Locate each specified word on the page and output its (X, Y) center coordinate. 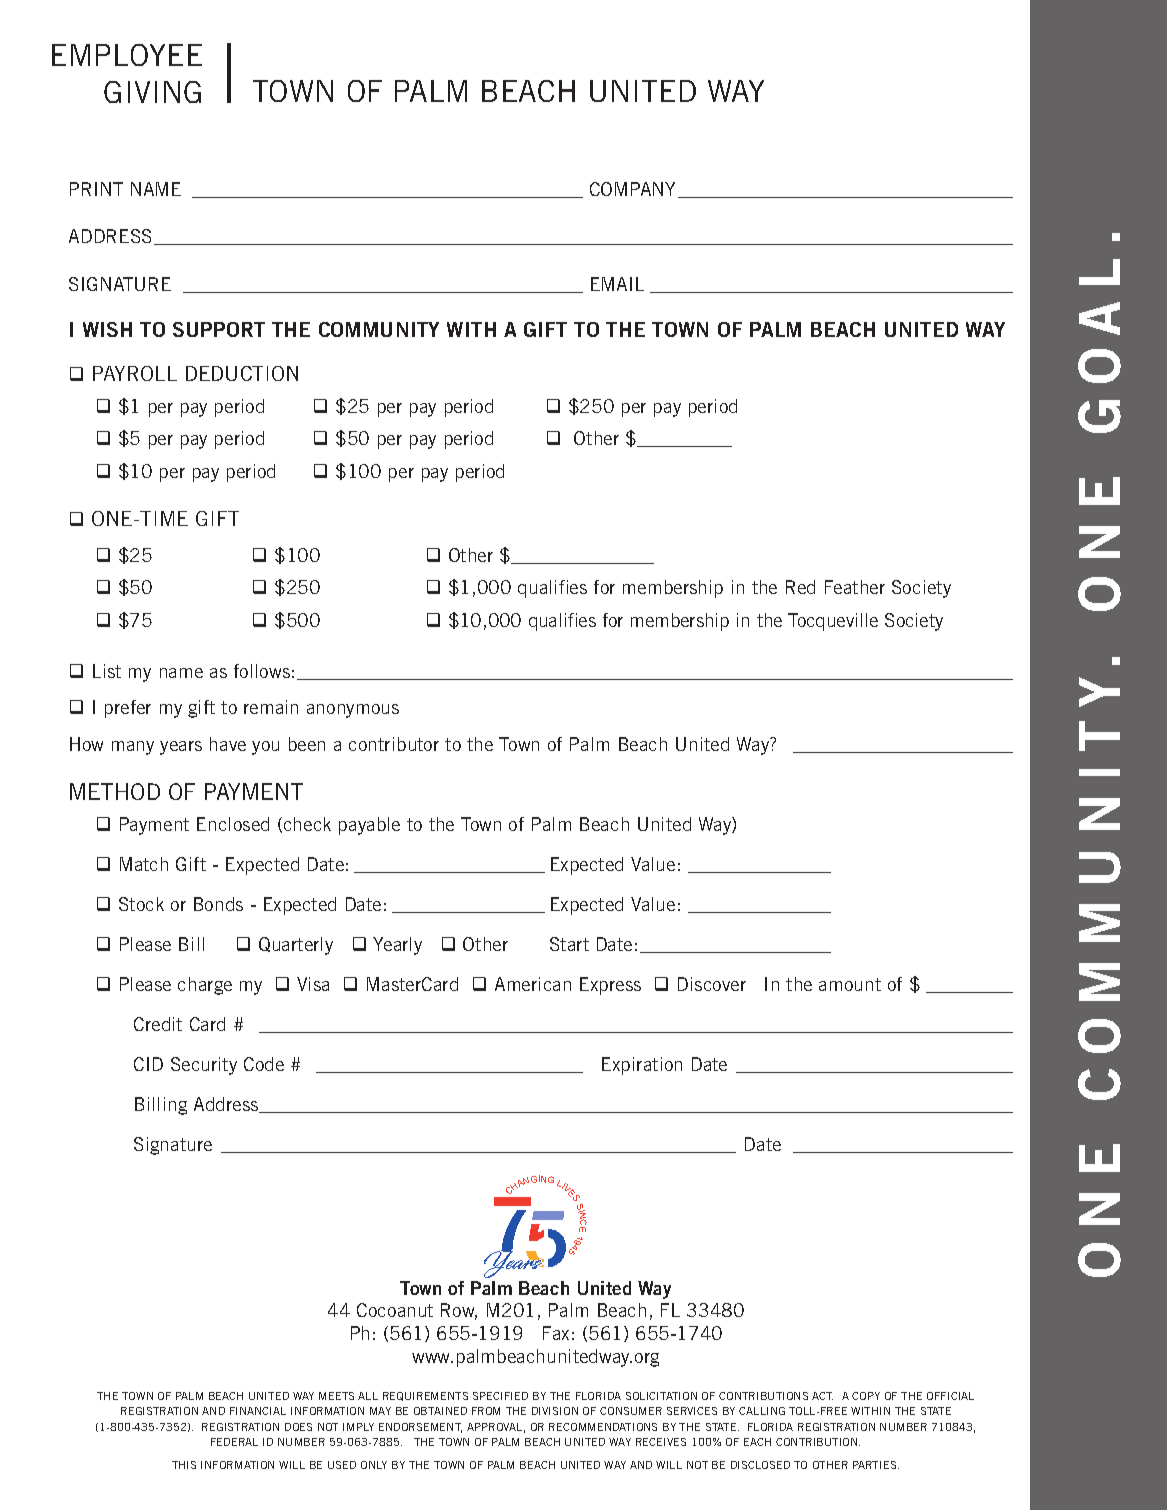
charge (205, 986)
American (533, 984)
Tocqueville (833, 622)
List (107, 671)
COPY (866, 1396)
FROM (486, 1411)
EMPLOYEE (127, 55)
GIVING (152, 92)
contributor (394, 744)
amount (850, 984)
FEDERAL (234, 1442)
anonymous (353, 711)
